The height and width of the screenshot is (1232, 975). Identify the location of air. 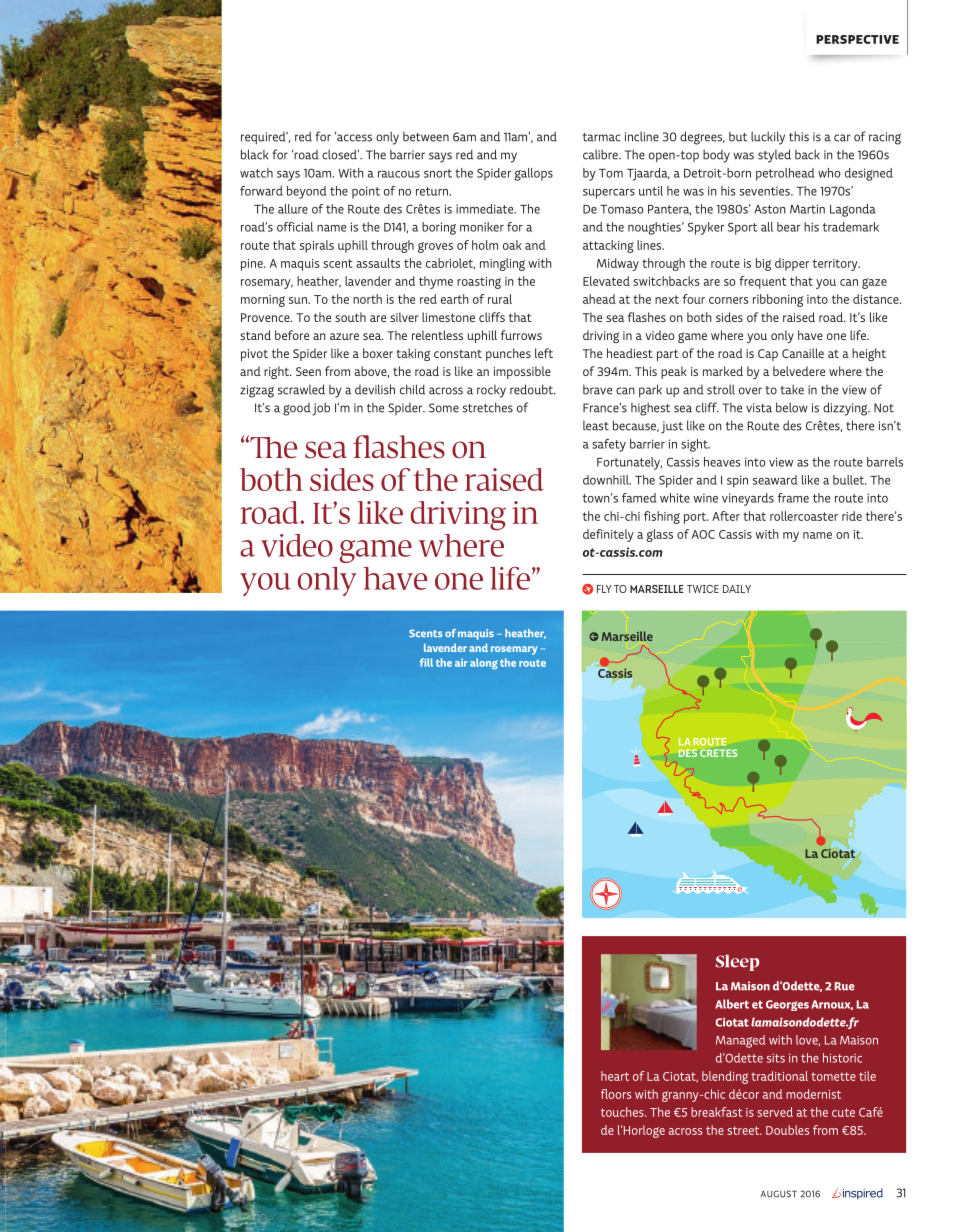
(461, 663).
